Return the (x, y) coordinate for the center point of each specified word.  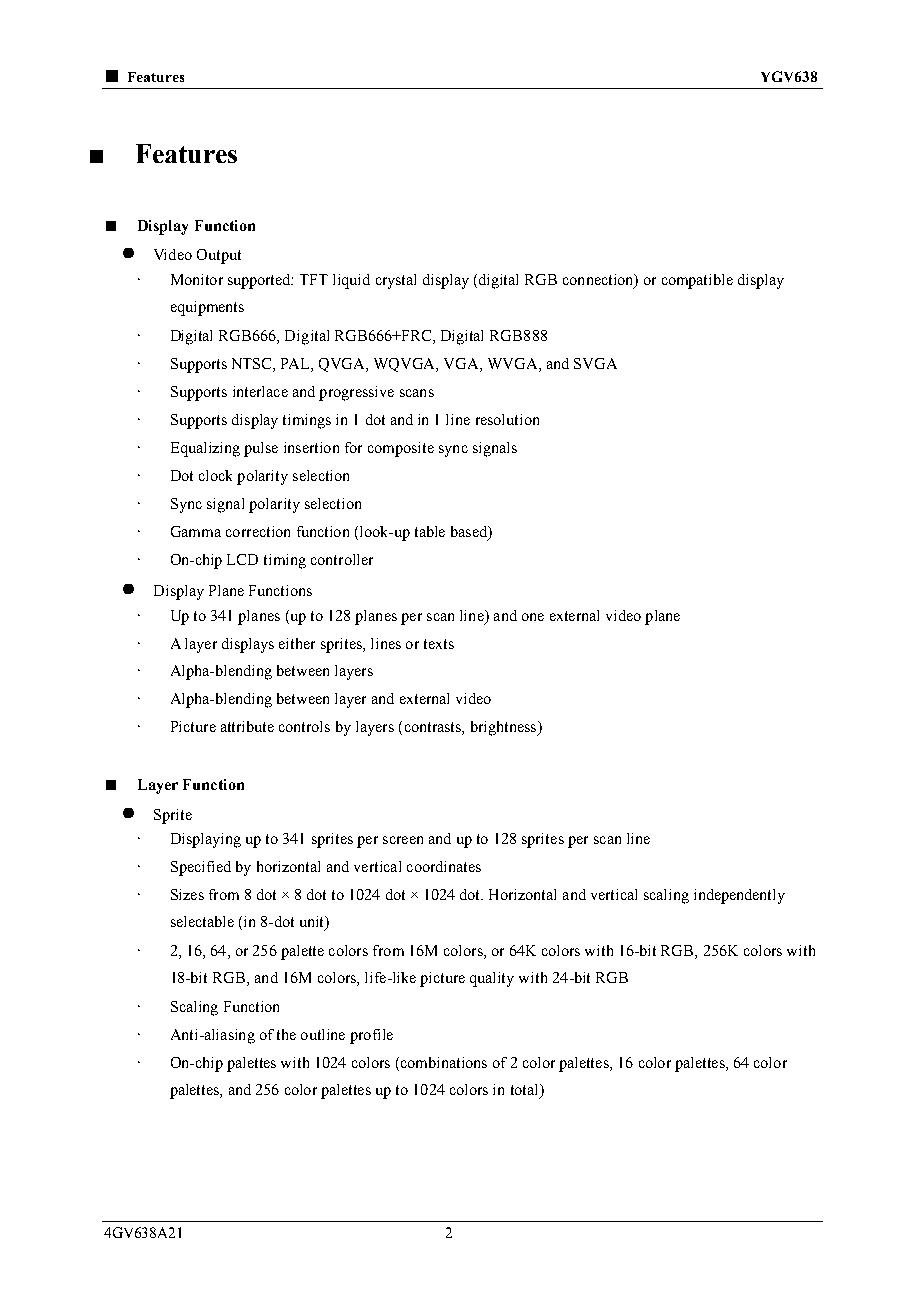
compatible (697, 281)
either (297, 643)
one (533, 617)
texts (439, 644)
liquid (351, 281)
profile (371, 1036)
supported (260, 281)
